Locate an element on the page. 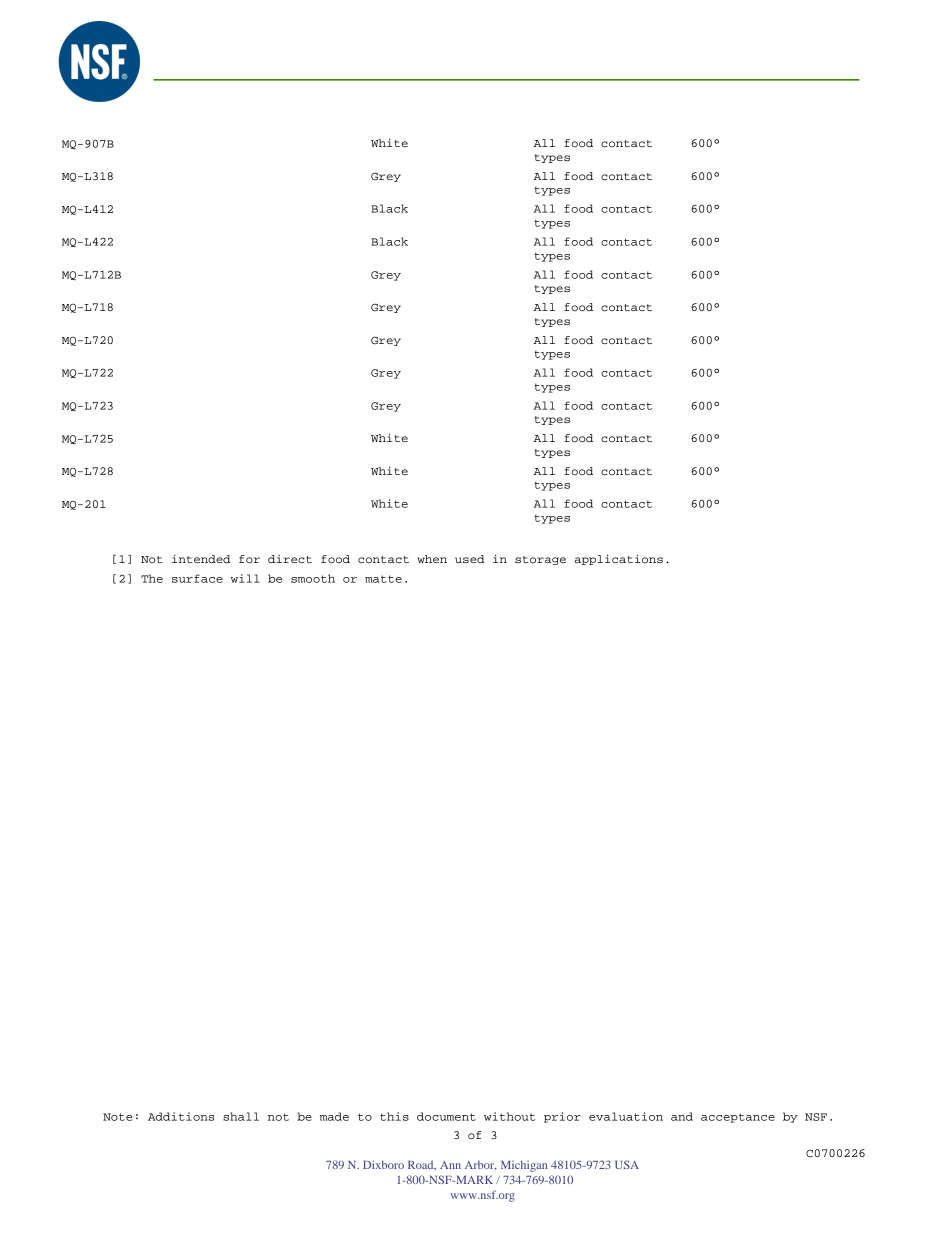 Image resolution: width=952 pixels, height=1233 pixels. surface is located at coordinates (197, 578).
